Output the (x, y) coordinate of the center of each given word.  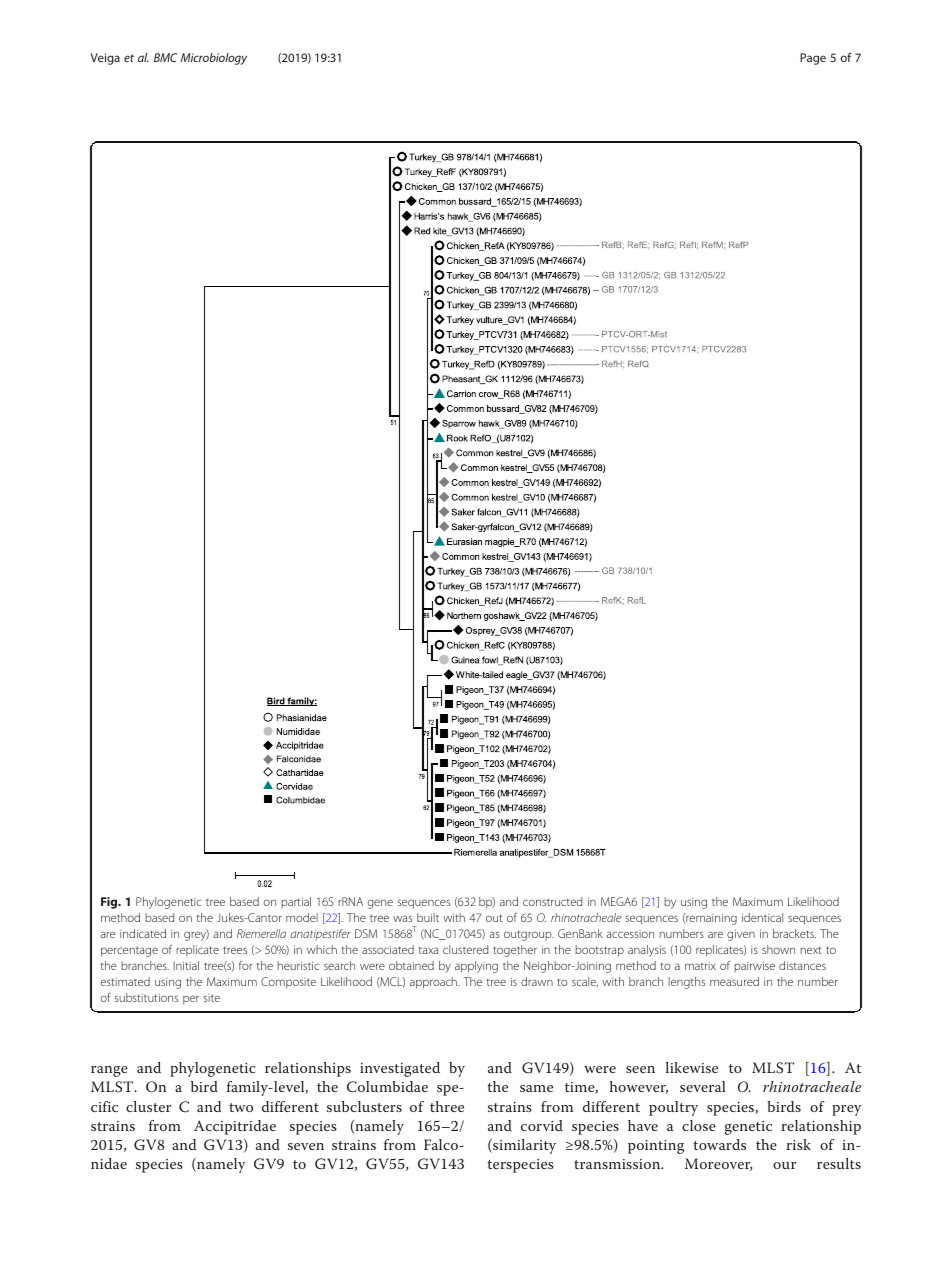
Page (813, 59)
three (447, 1106)
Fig (110, 903)
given (741, 935)
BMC (165, 57)
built (428, 917)
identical (762, 917)
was (402, 918)
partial (296, 902)
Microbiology (214, 59)
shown (778, 949)
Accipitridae (235, 1127)
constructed (553, 901)
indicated (143, 933)
